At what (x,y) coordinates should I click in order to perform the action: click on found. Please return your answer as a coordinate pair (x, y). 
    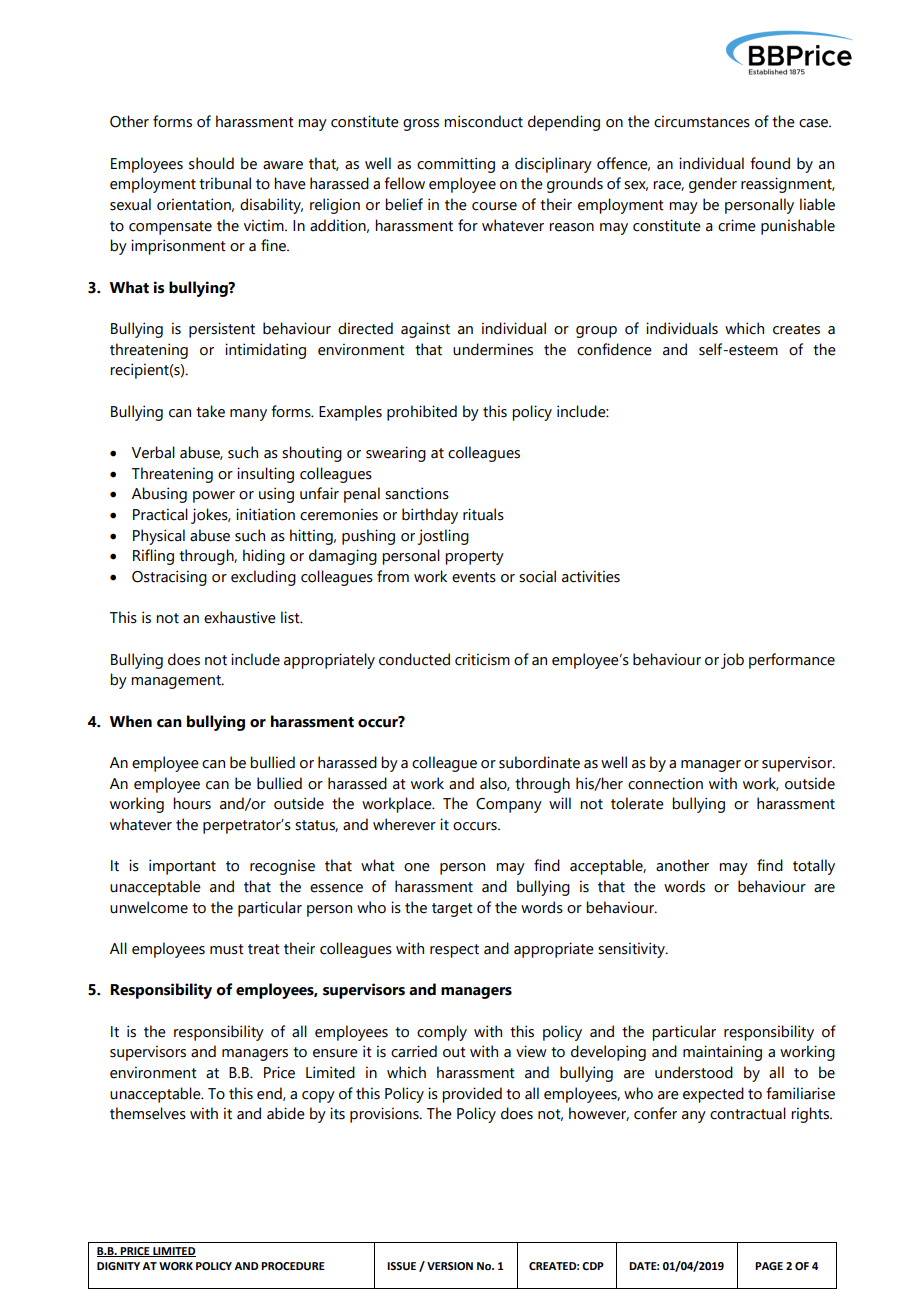
    Looking at the image, I should click on (770, 163).
